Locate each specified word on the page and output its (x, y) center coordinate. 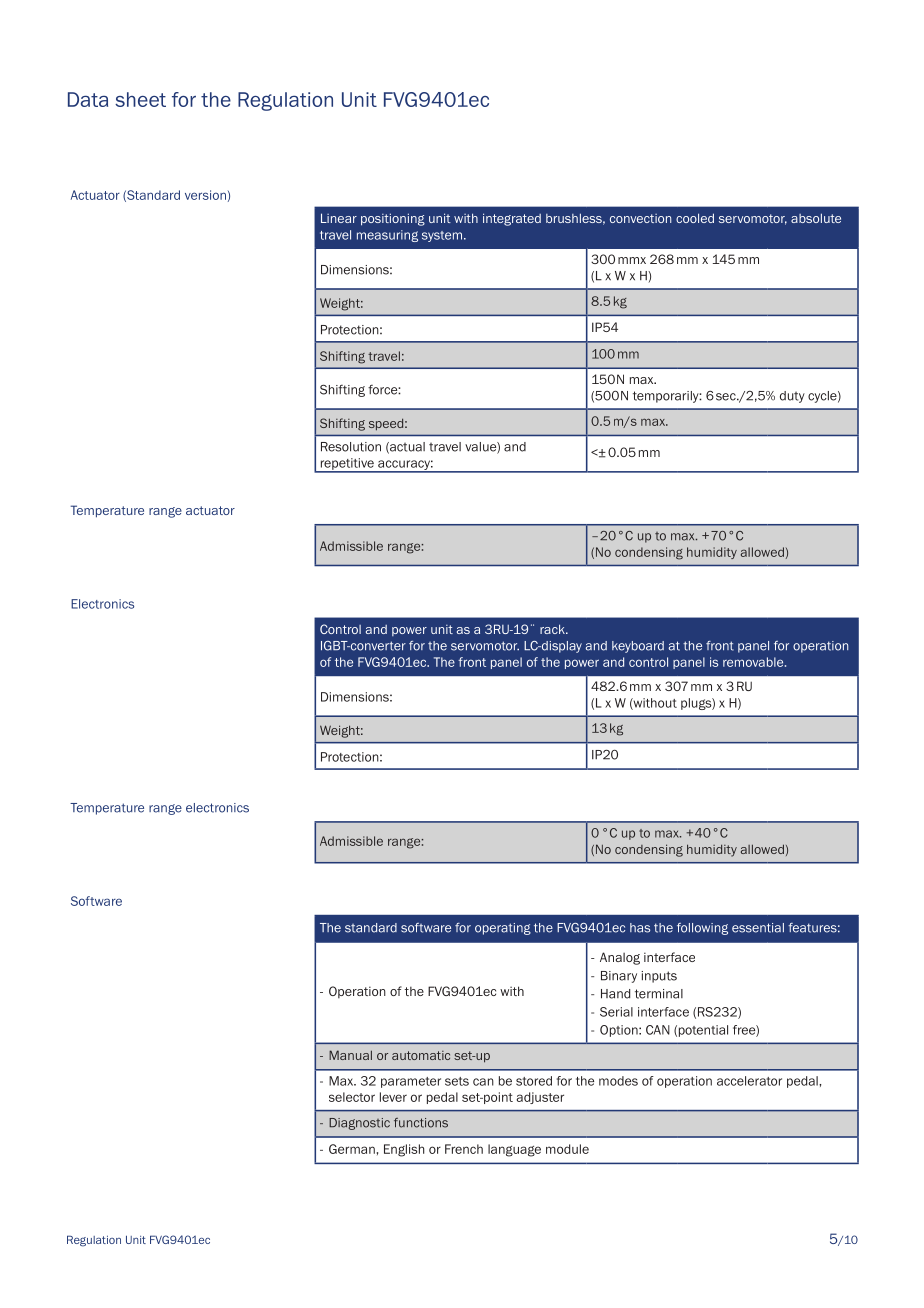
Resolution (351, 447)
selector (352, 1097)
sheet (140, 99)
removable (754, 662)
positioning (393, 219)
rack (553, 629)
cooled (695, 218)
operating (503, 929)
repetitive (347, 465)
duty (792, 397)
